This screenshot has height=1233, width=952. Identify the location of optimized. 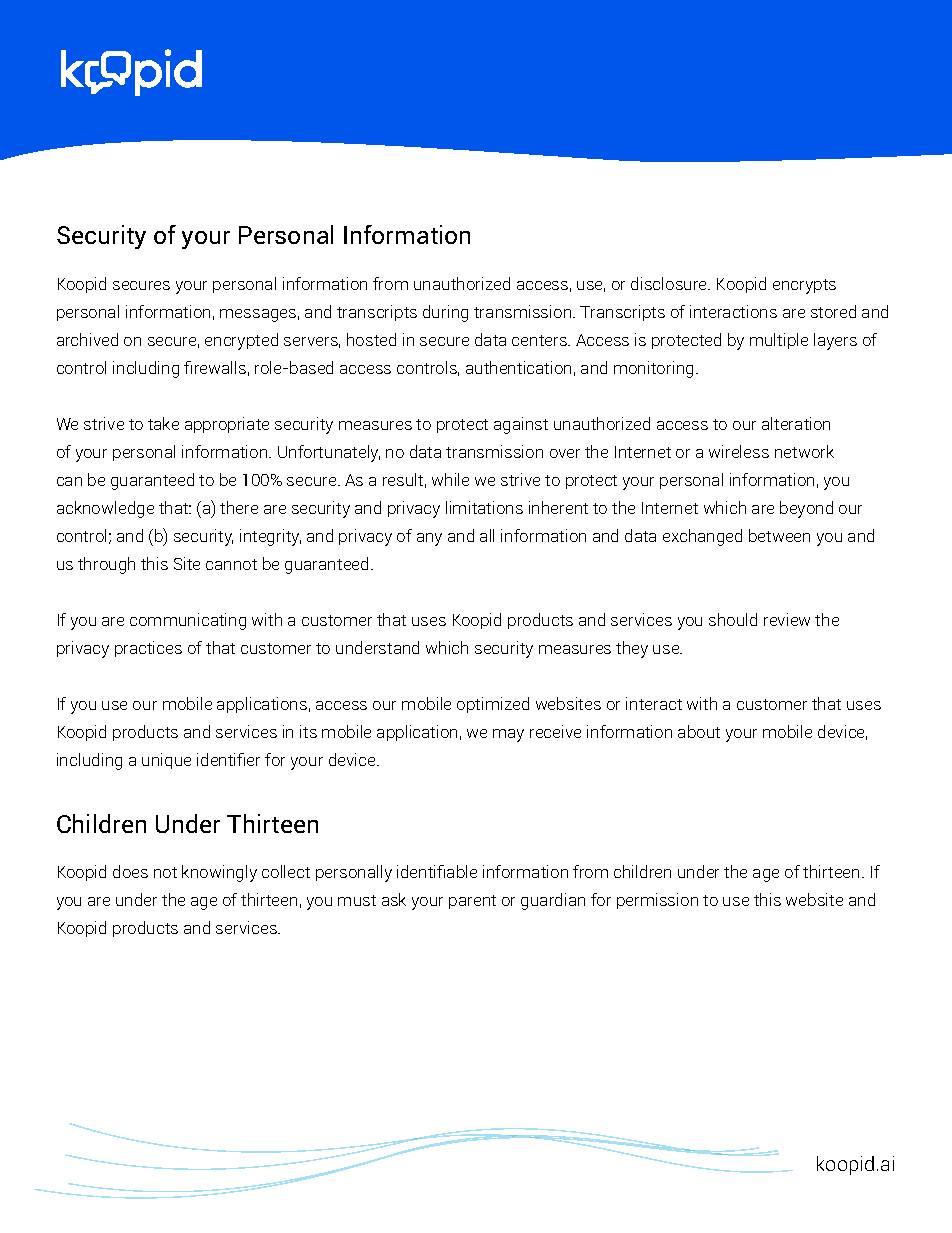
(493, 705).
